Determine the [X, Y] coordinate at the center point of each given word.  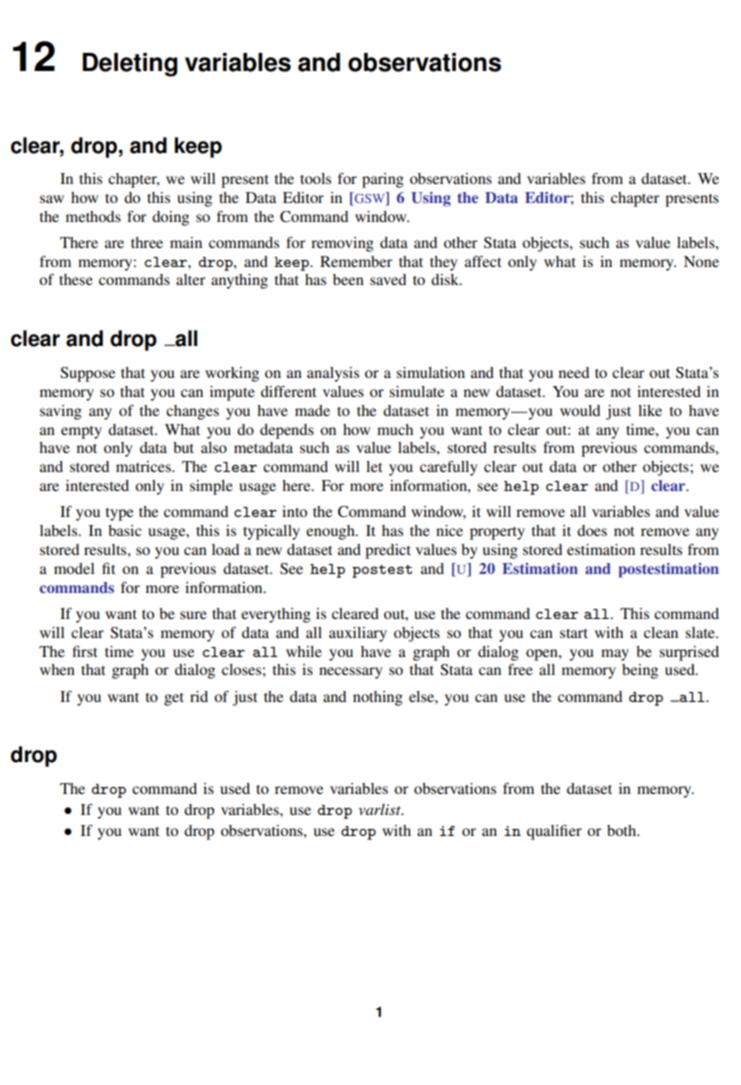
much [395, 429]
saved [388, 279]
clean [661, 632]
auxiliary [358, 634]
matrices [144, 466]
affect [483, 261]
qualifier [554, 832]
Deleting [130, 65]
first [84, 651]
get [174, 699]
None [701, 261]
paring [383, 180]
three [147, 242]
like [650, 410]
